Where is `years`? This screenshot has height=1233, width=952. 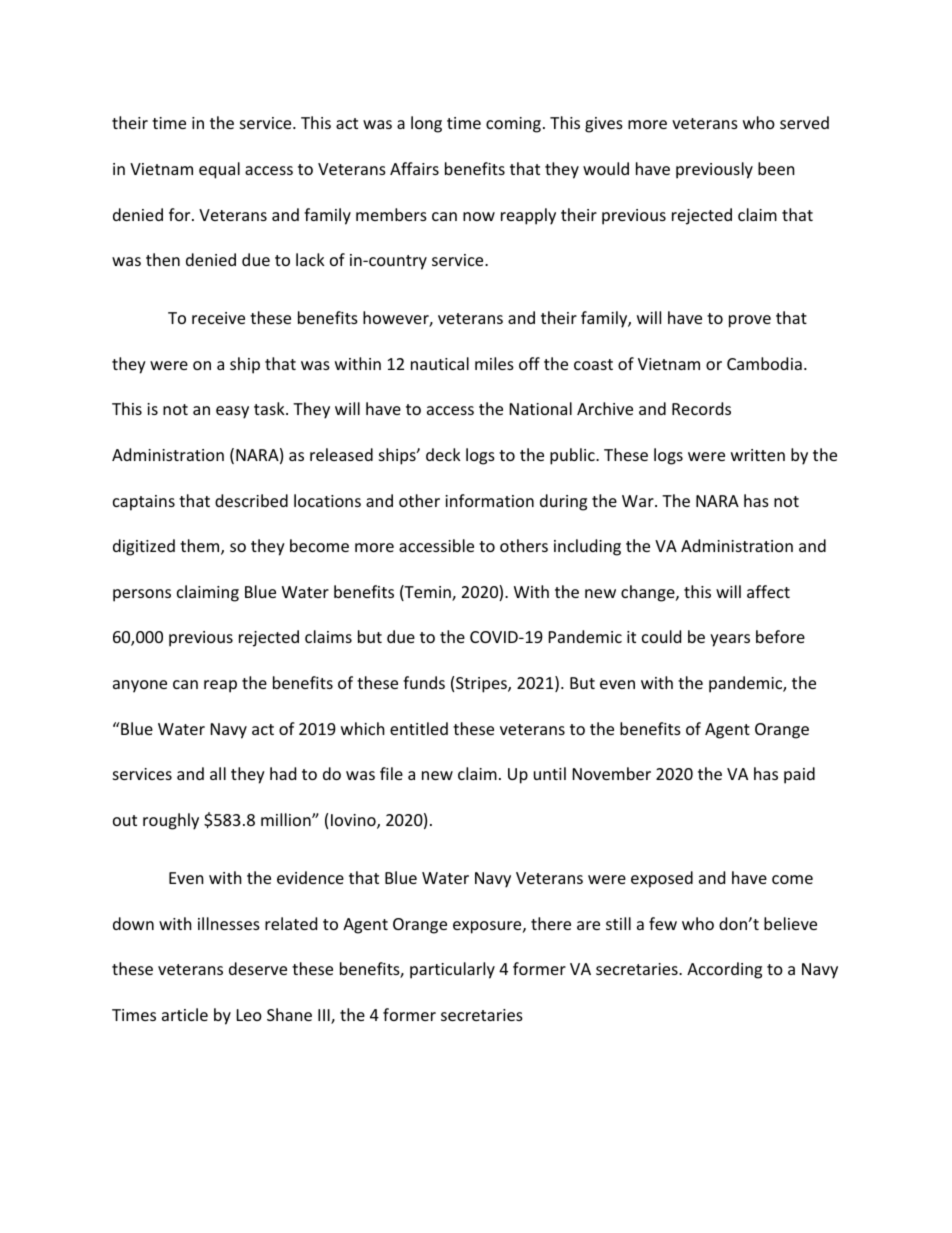 years is located at coordinates (730, 640).
